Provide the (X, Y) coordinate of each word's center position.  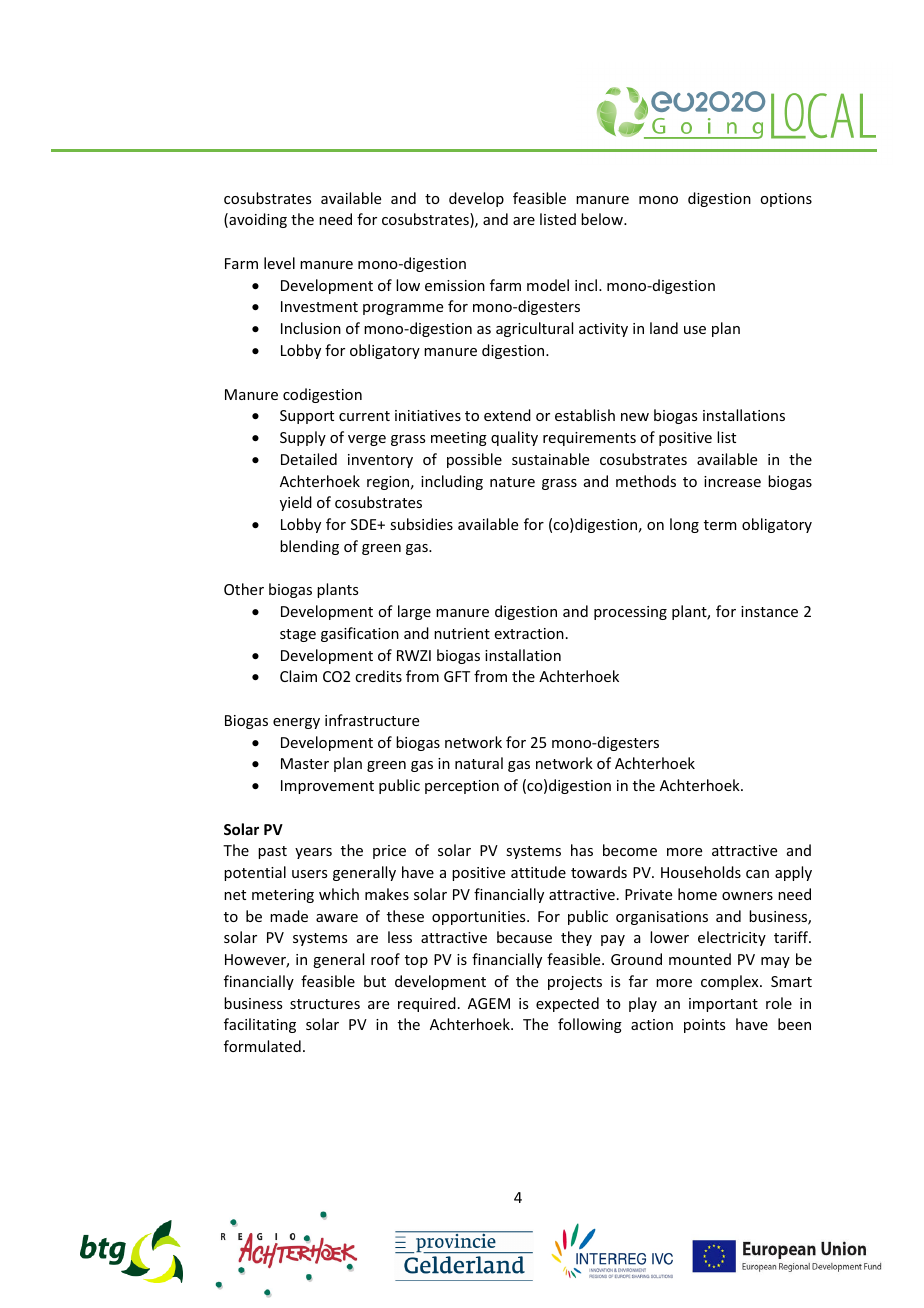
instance (769, 611)
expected (567, 1004)
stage (298, 635)
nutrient (462, 633)
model (548, 285)
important (723, 1005)
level (279, 263)
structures (325, 1004)
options (786, 200)
